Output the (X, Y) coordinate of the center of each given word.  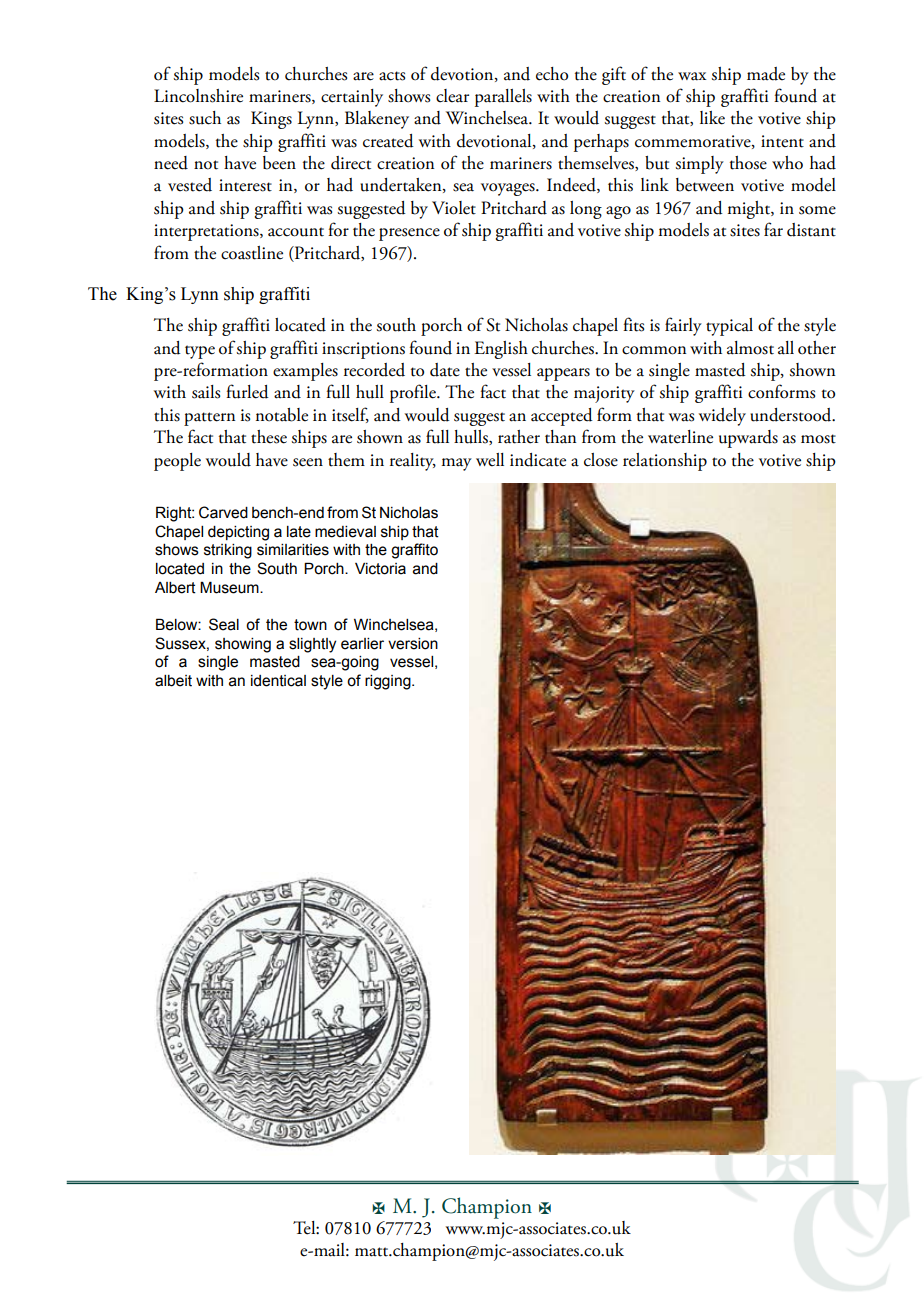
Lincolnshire (198, 96)
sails (206, 392)
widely (722, 417)
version (413, 644)
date (445, 370)
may (457, 464)
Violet (454, 208)
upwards (748, 439)
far (773, 229)
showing (243, 645)
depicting (238, 533)
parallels (503, 98)
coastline (252, 253)
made (766, 74)
